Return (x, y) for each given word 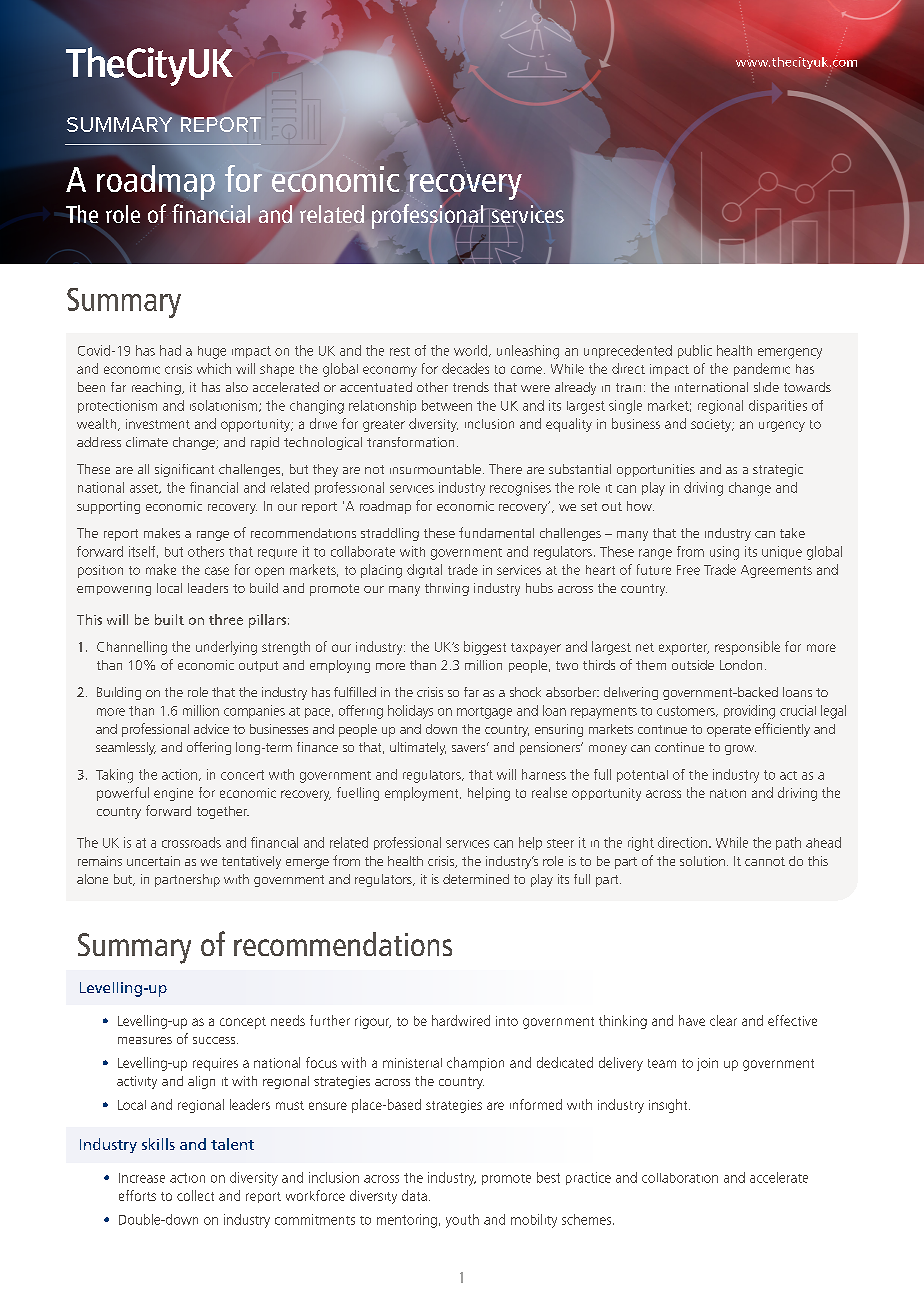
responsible (747, 648)
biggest (485, 648)
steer (560, 843)
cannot (765, 861)
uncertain (153, 861)
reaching (157, 388)
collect (195, 1195)
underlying (226, 648)
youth (462, 1221)
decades (465, 368)
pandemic (762, 369)
